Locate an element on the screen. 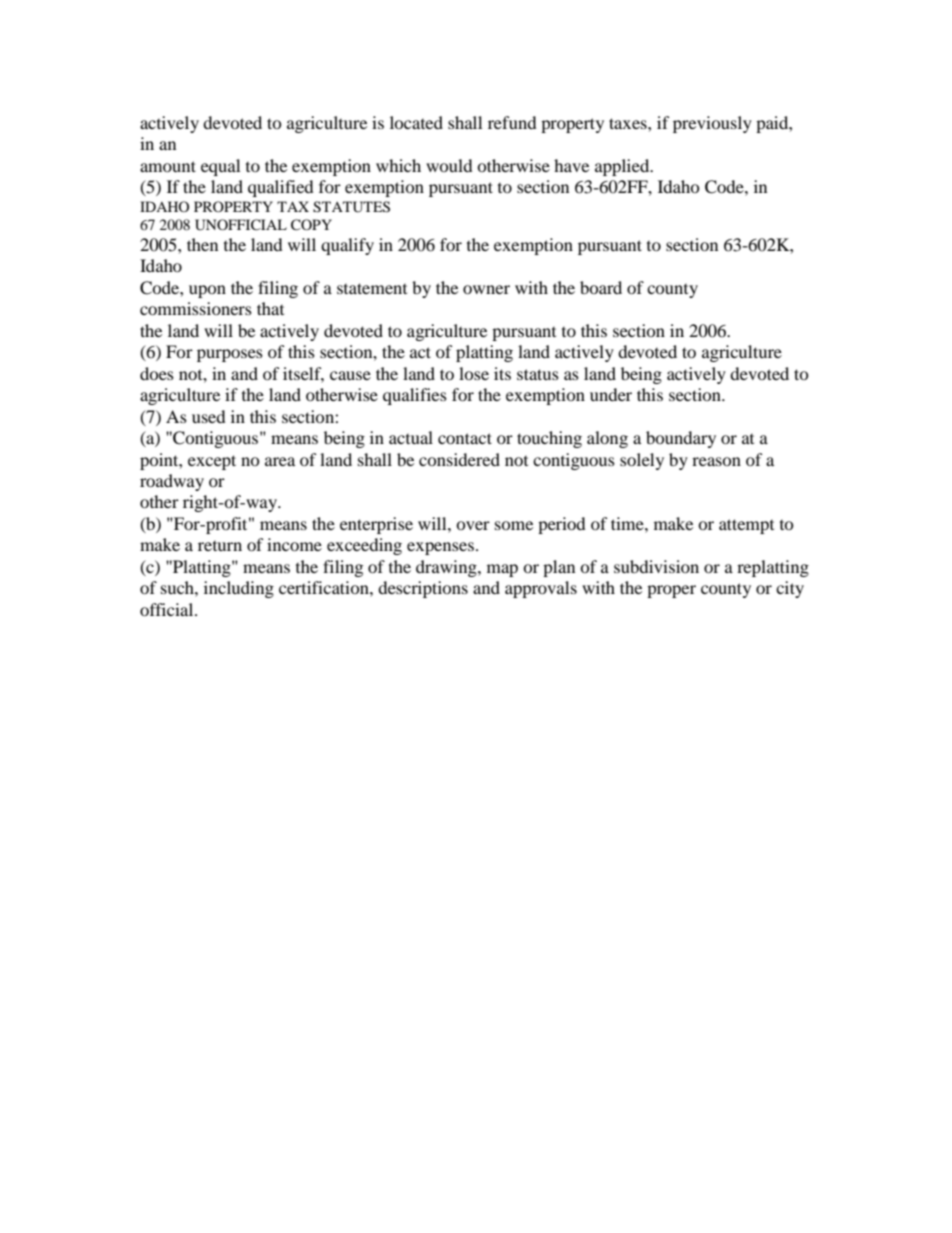  refund is located at coordinates (512, 122).
